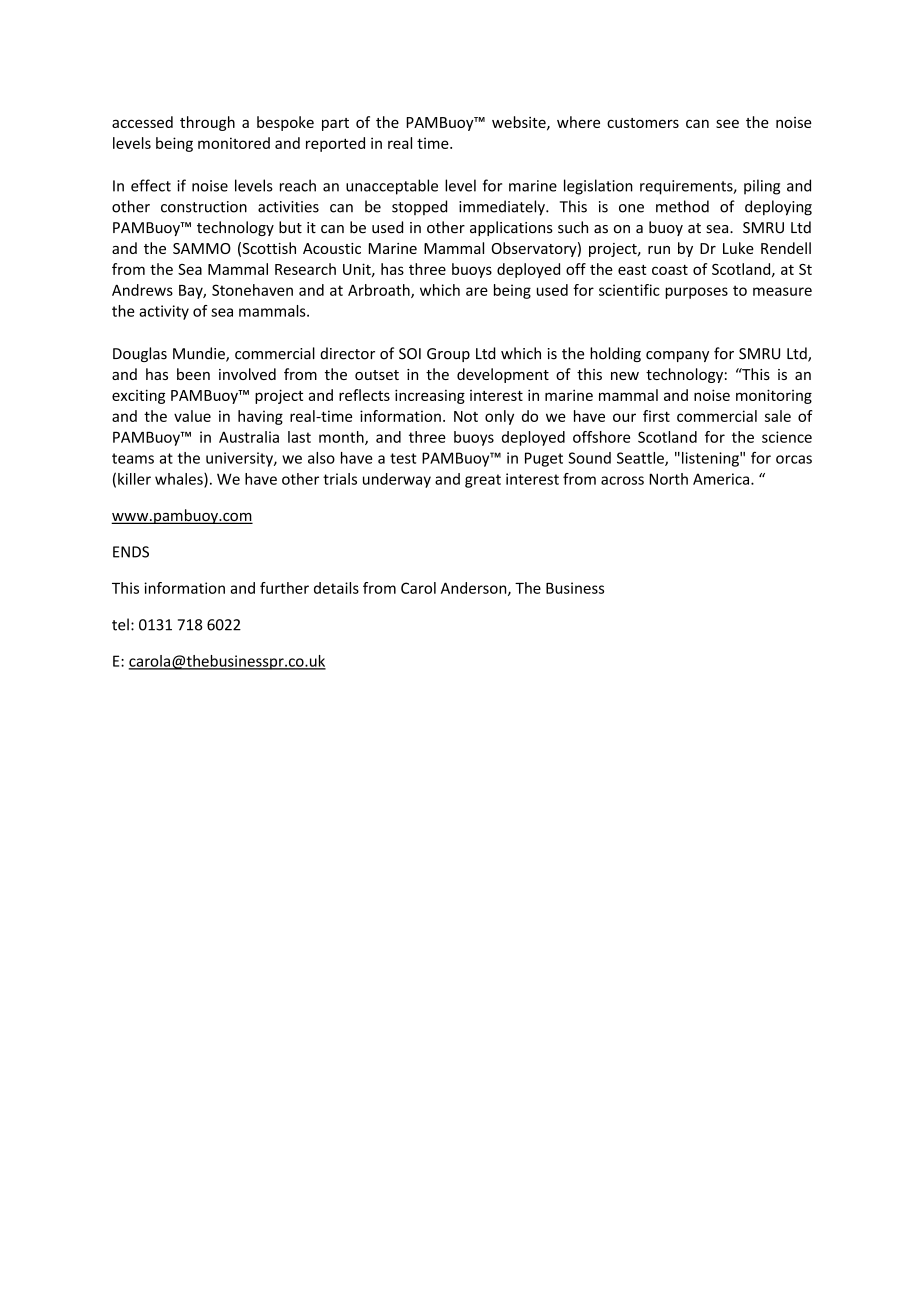  I want to click on monitored, so click(234, 143).
